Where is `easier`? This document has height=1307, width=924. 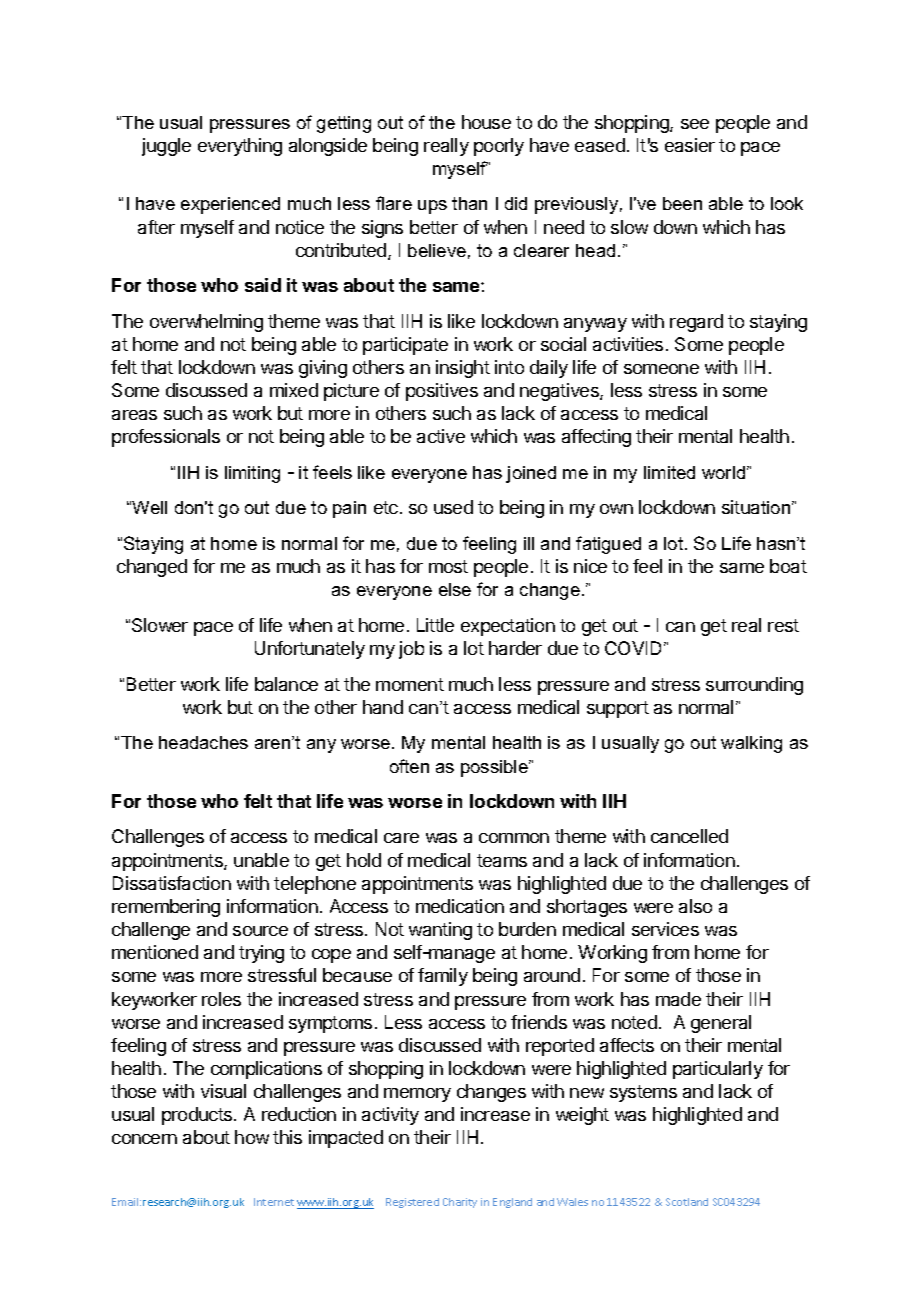 easier is located at coordinates (690, 145).
